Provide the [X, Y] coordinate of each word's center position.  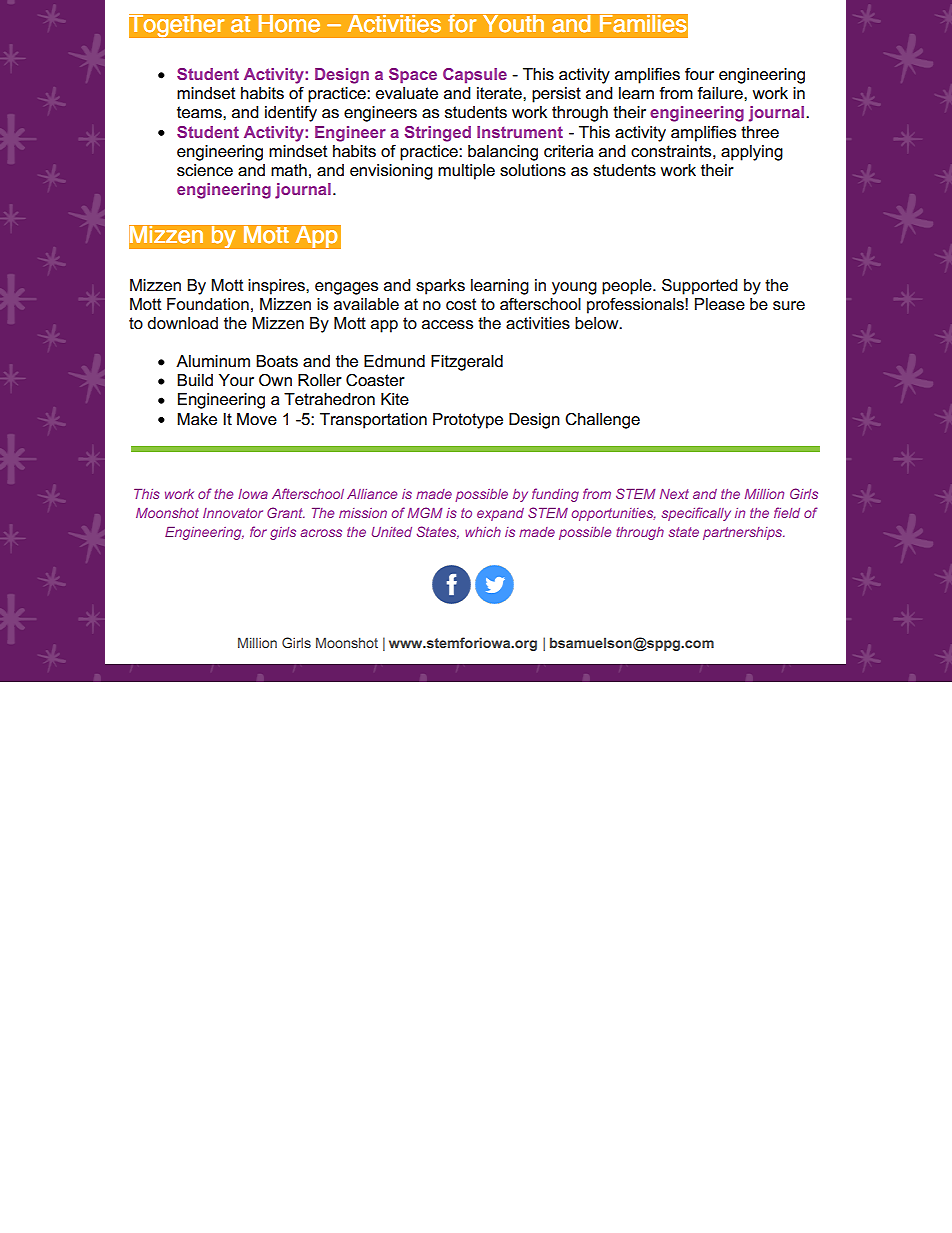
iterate [500, 93]
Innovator [233, 513]
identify [291, 114]
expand [500, 514]
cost [461, 304]
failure [721, 93]
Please [720, 304]
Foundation [208, 304]
